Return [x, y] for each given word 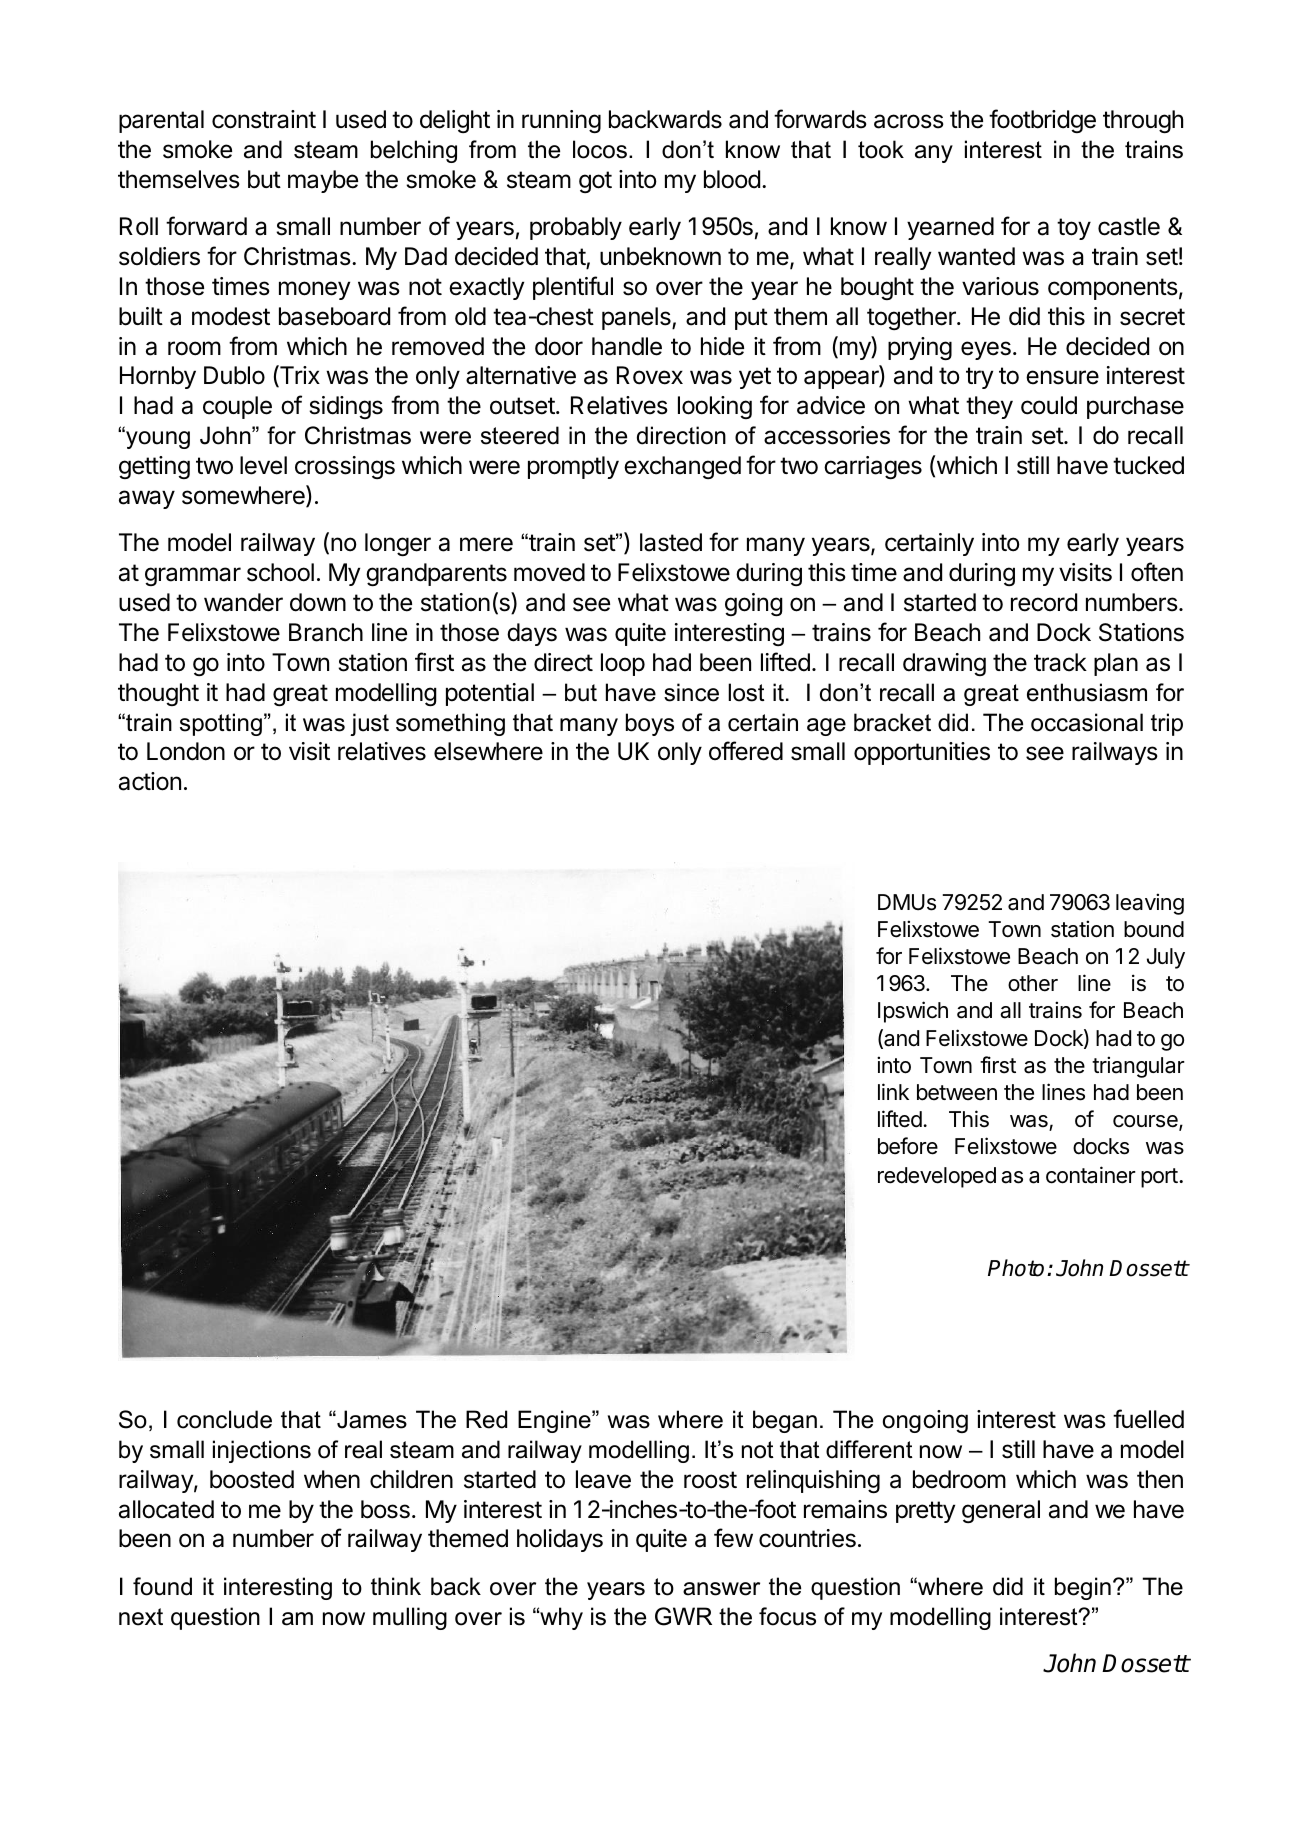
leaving [1150, 904]
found [162, 1586]
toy [1074, 229]
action [150, 781]
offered [746, 751]
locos [600, 149]
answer [721, 1589]
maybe [323, 181]
